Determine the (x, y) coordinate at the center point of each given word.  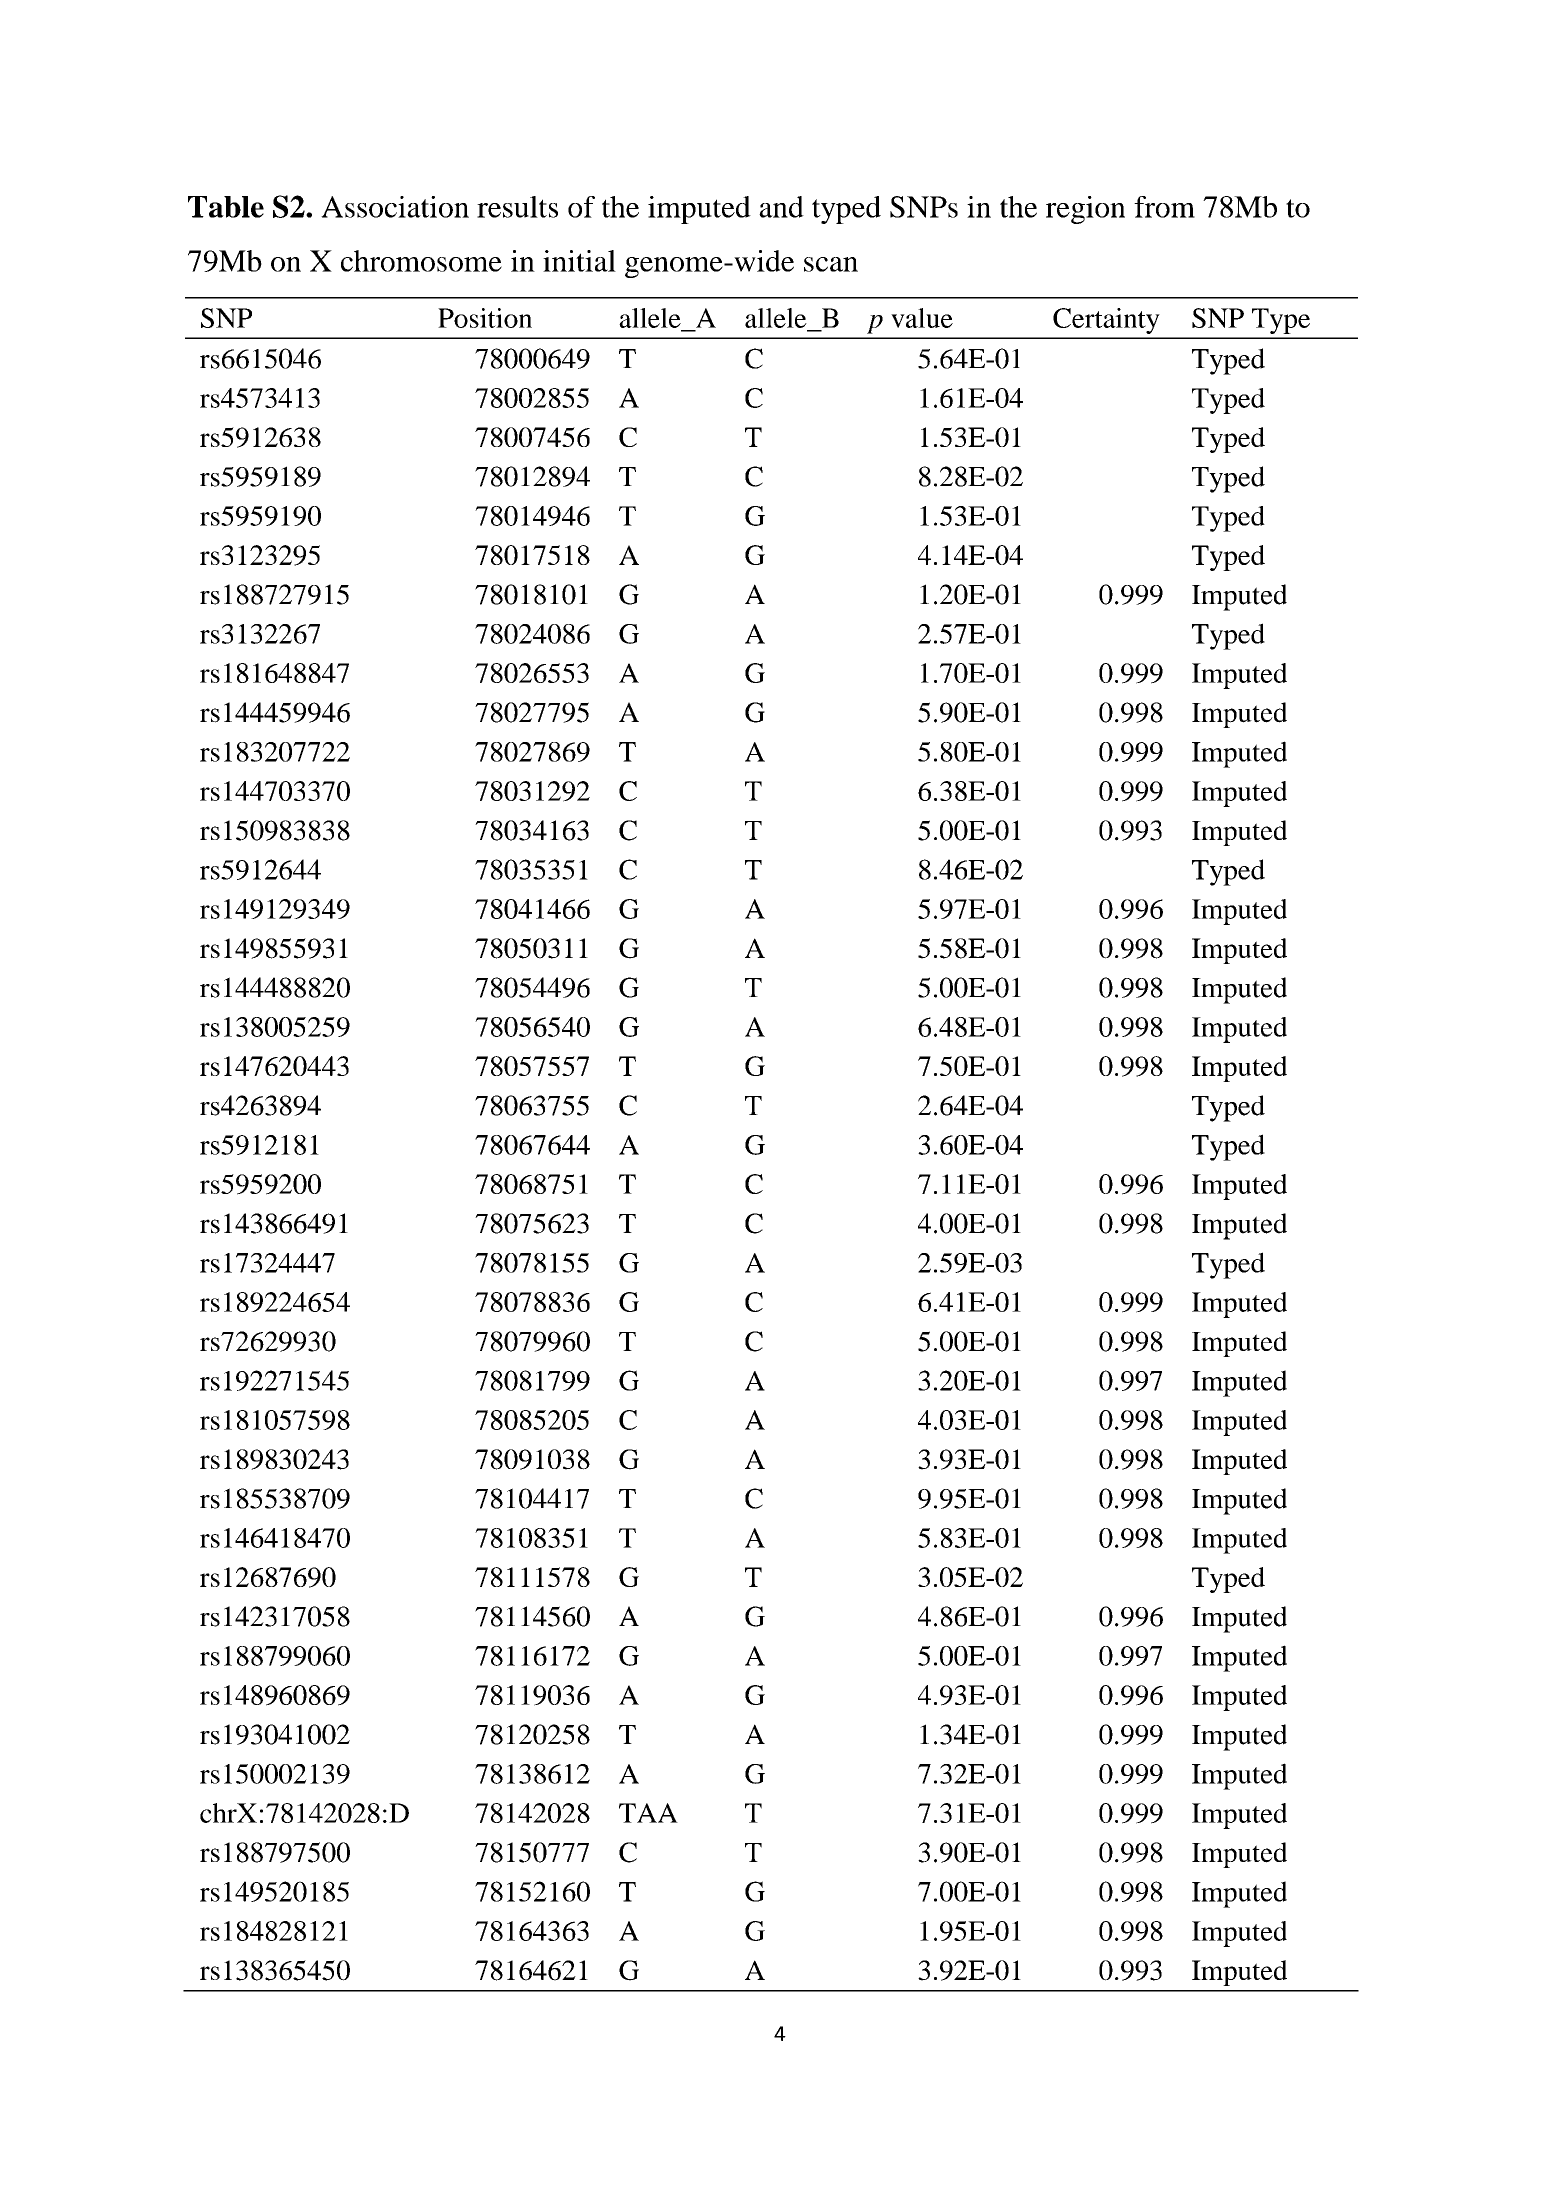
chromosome (421, 261)
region (1085, 210)
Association (395, 207)
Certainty (1106, 321)
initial (579, 261)
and (781, 207)
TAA (648, 1813)
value (922, 318)
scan (831, 264)
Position (485, 318)
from (1164, 207)
